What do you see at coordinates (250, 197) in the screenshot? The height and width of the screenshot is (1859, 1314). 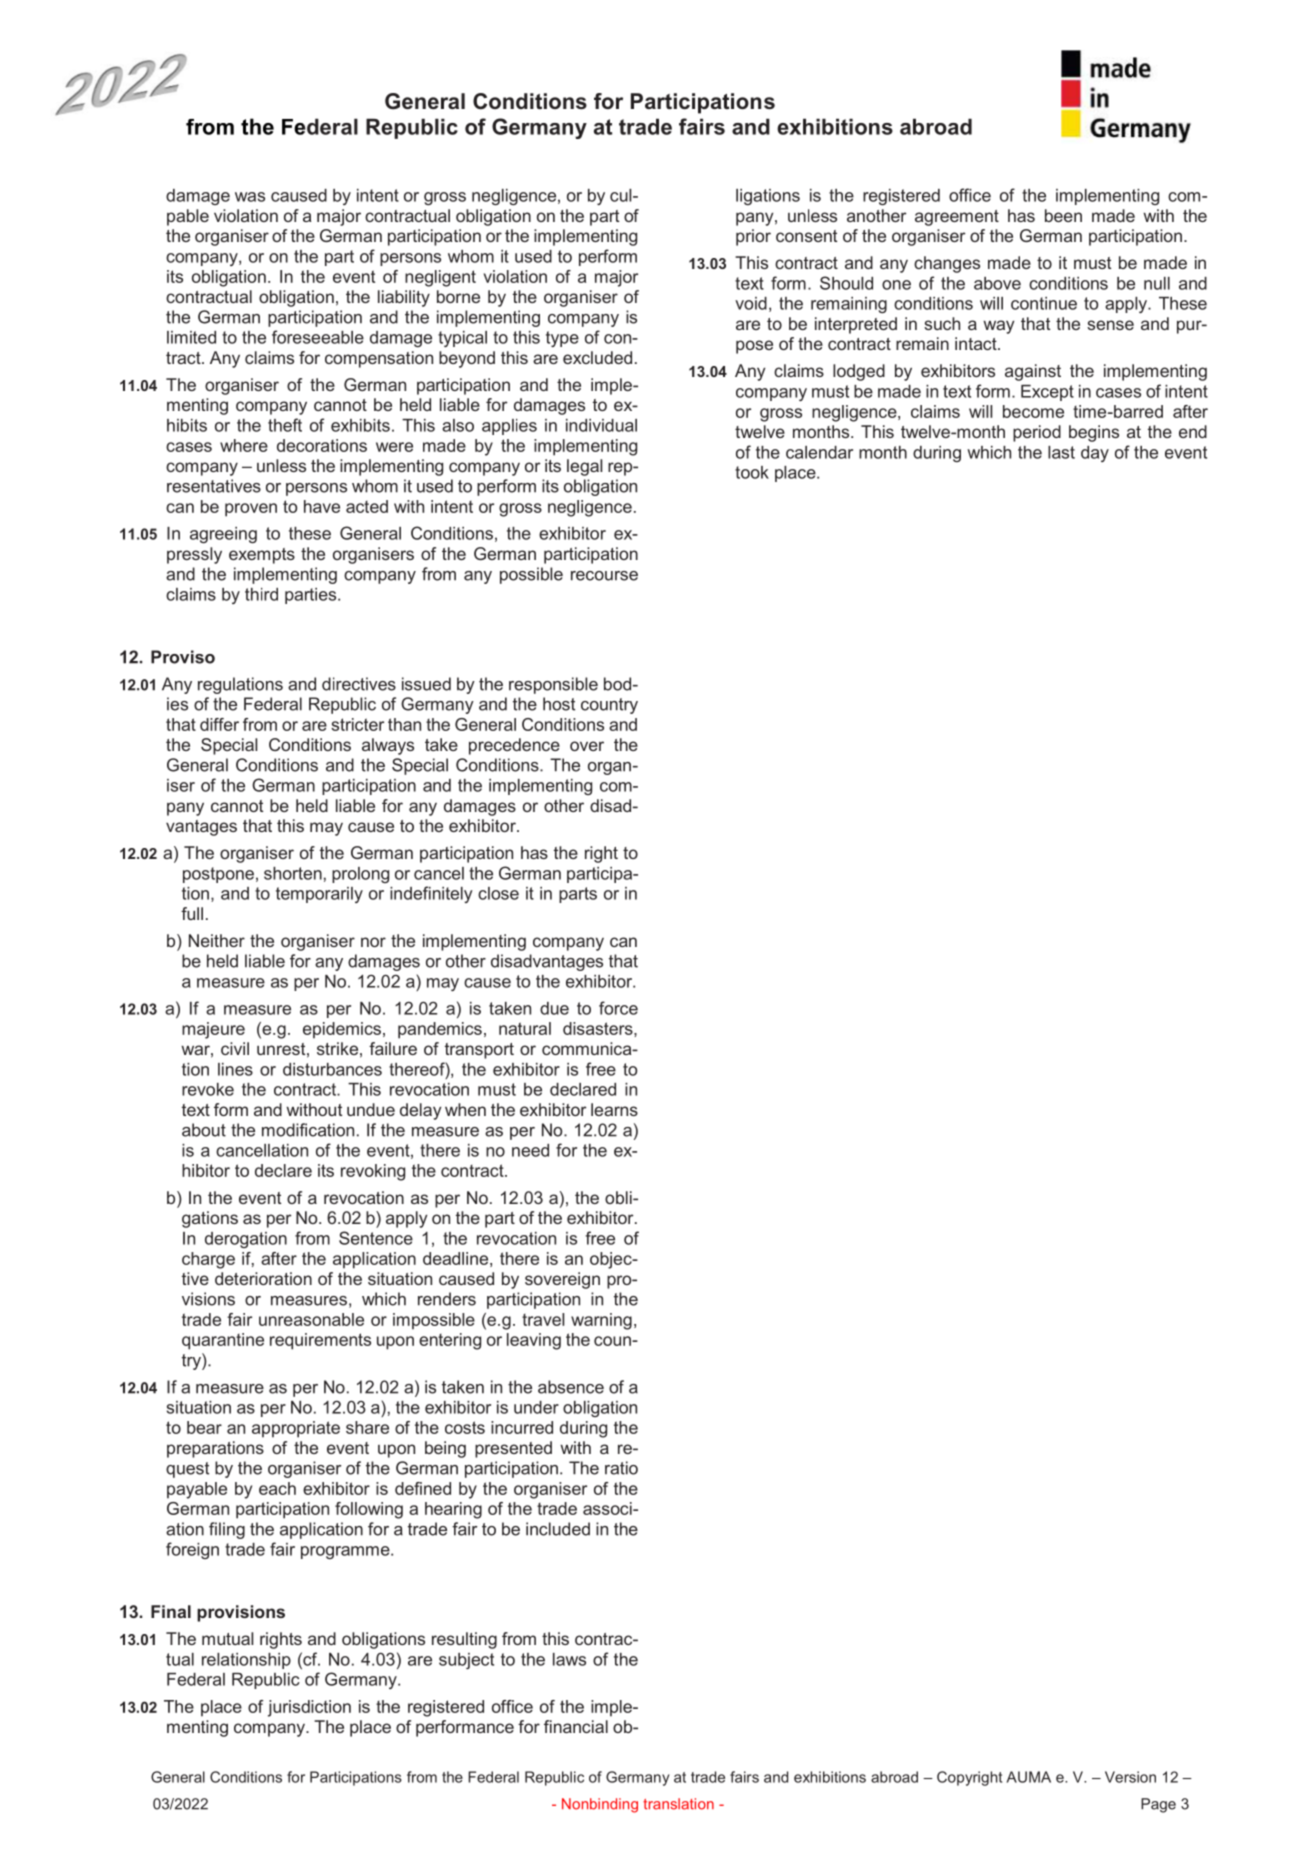 I see `was` at bounding box center [250, 197].
